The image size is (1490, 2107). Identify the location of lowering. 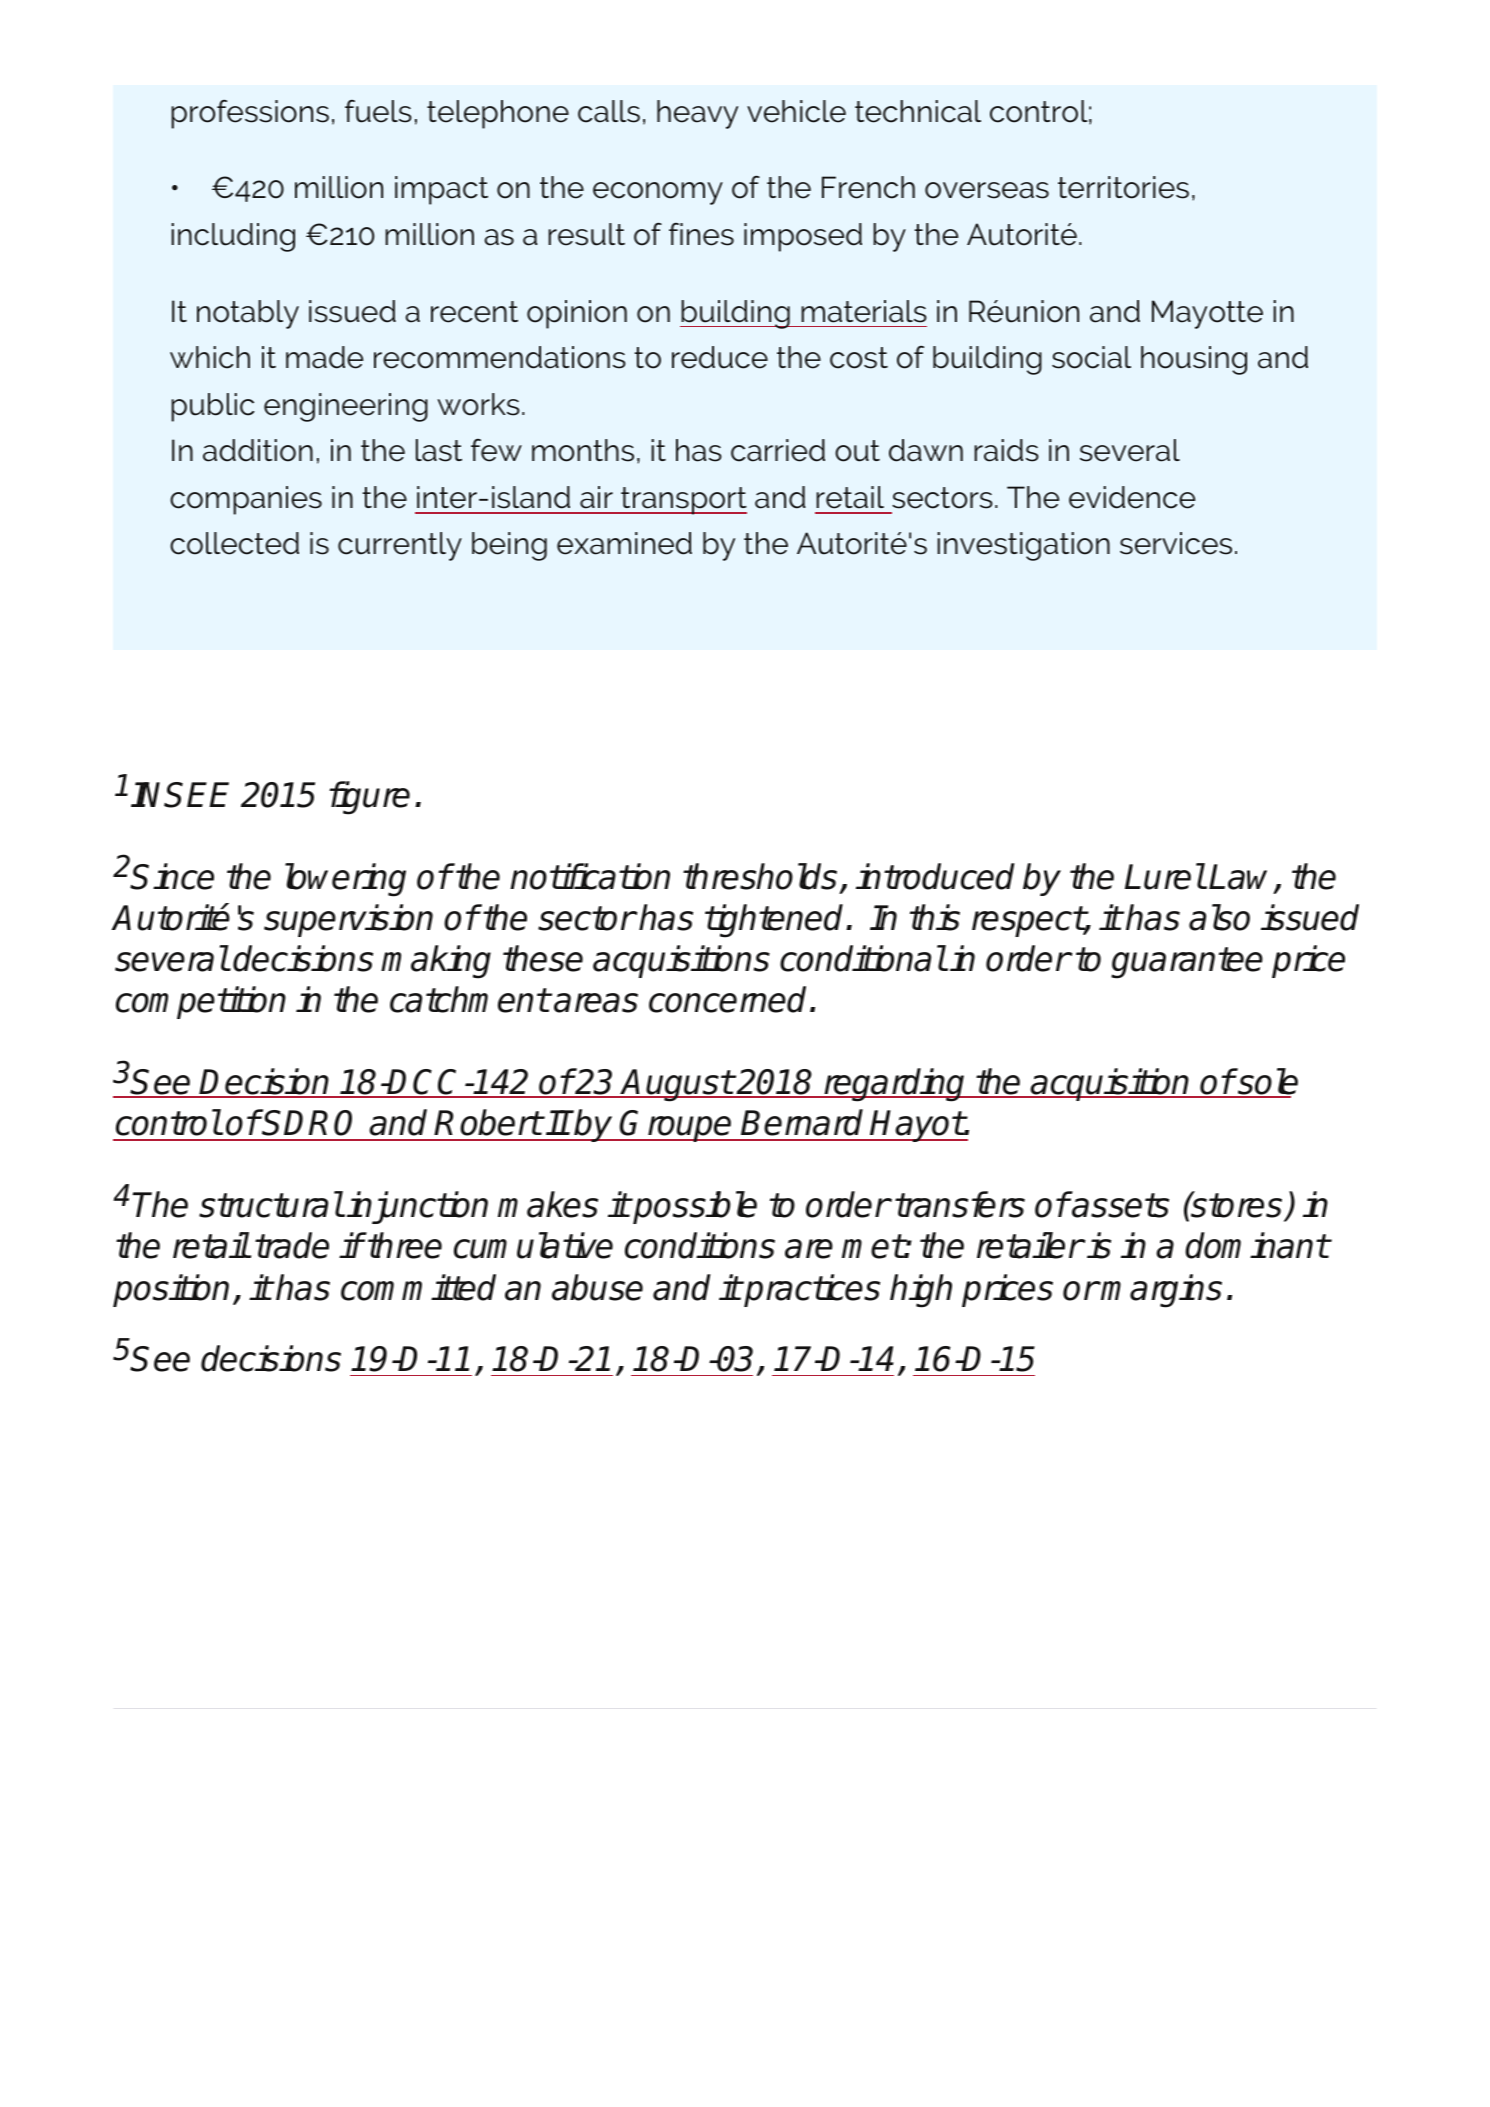
(345, 880).
